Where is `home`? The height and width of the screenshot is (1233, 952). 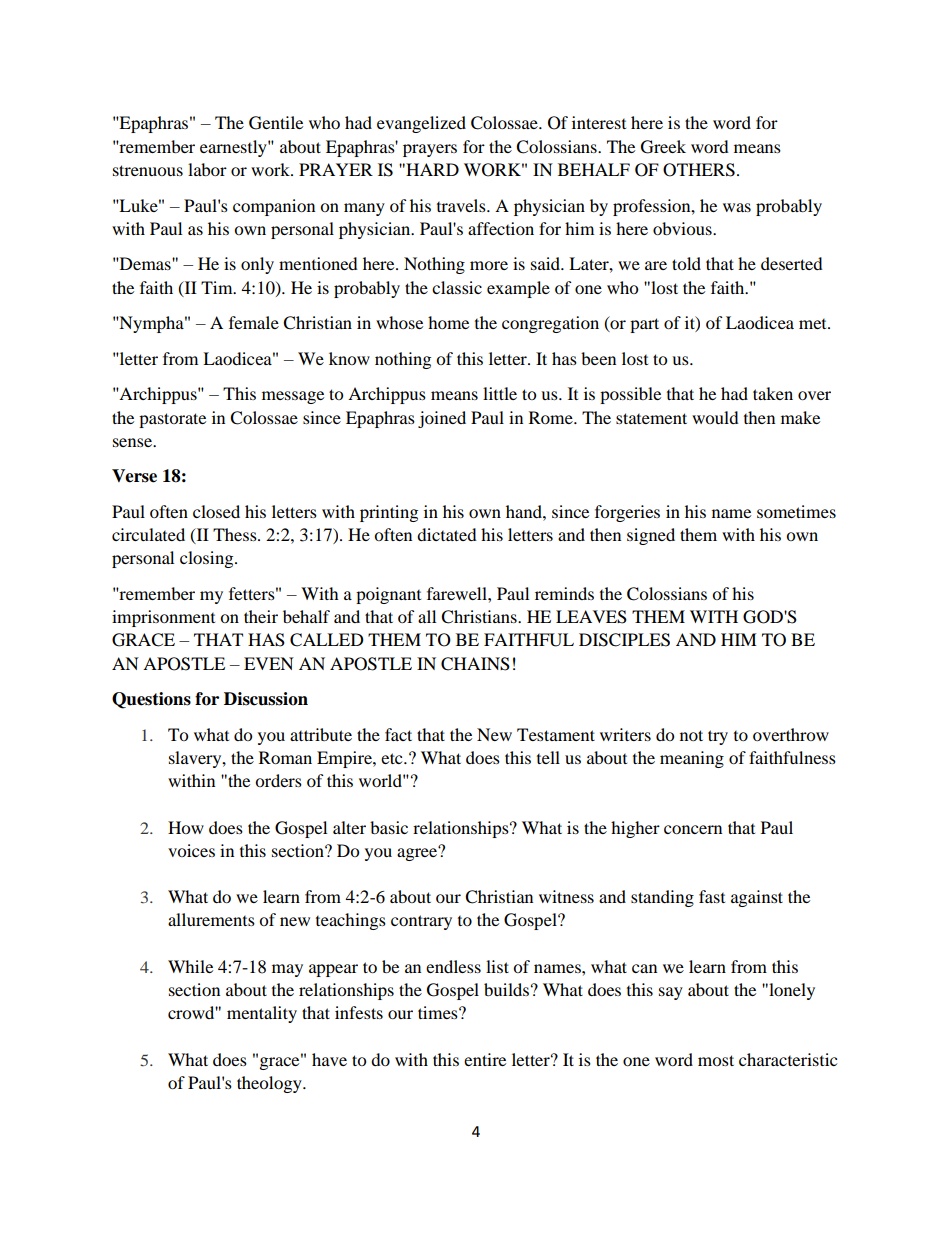 home is located at coordinates (448, 322).
